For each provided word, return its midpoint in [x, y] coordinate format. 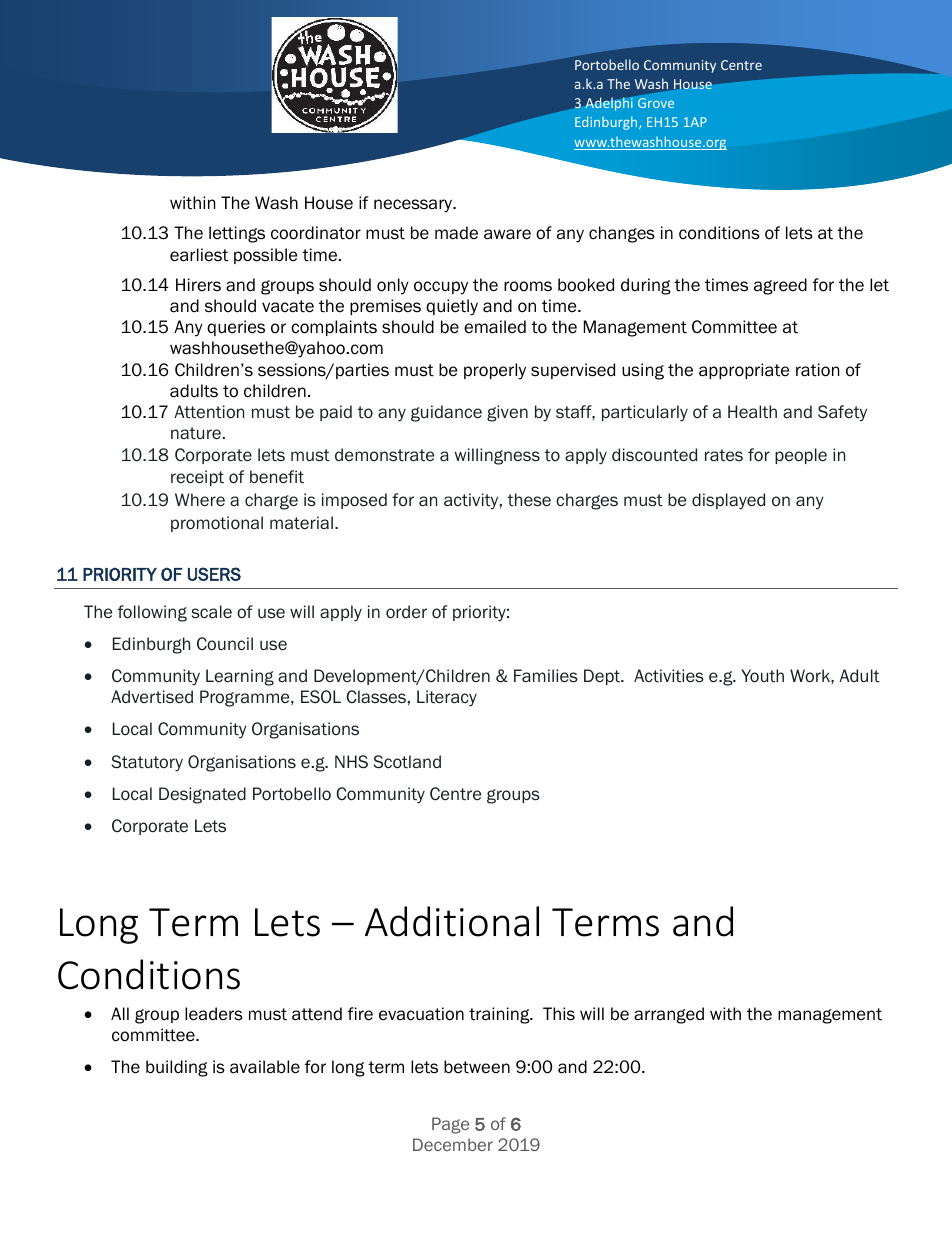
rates [724, 455]
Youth [762, 676]
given [507, 413]
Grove [656, 103]
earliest [199, 255]
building [177, 1068]
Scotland [407, 762]
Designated [202, 795]
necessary [414, 206]
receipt [197, 478]
